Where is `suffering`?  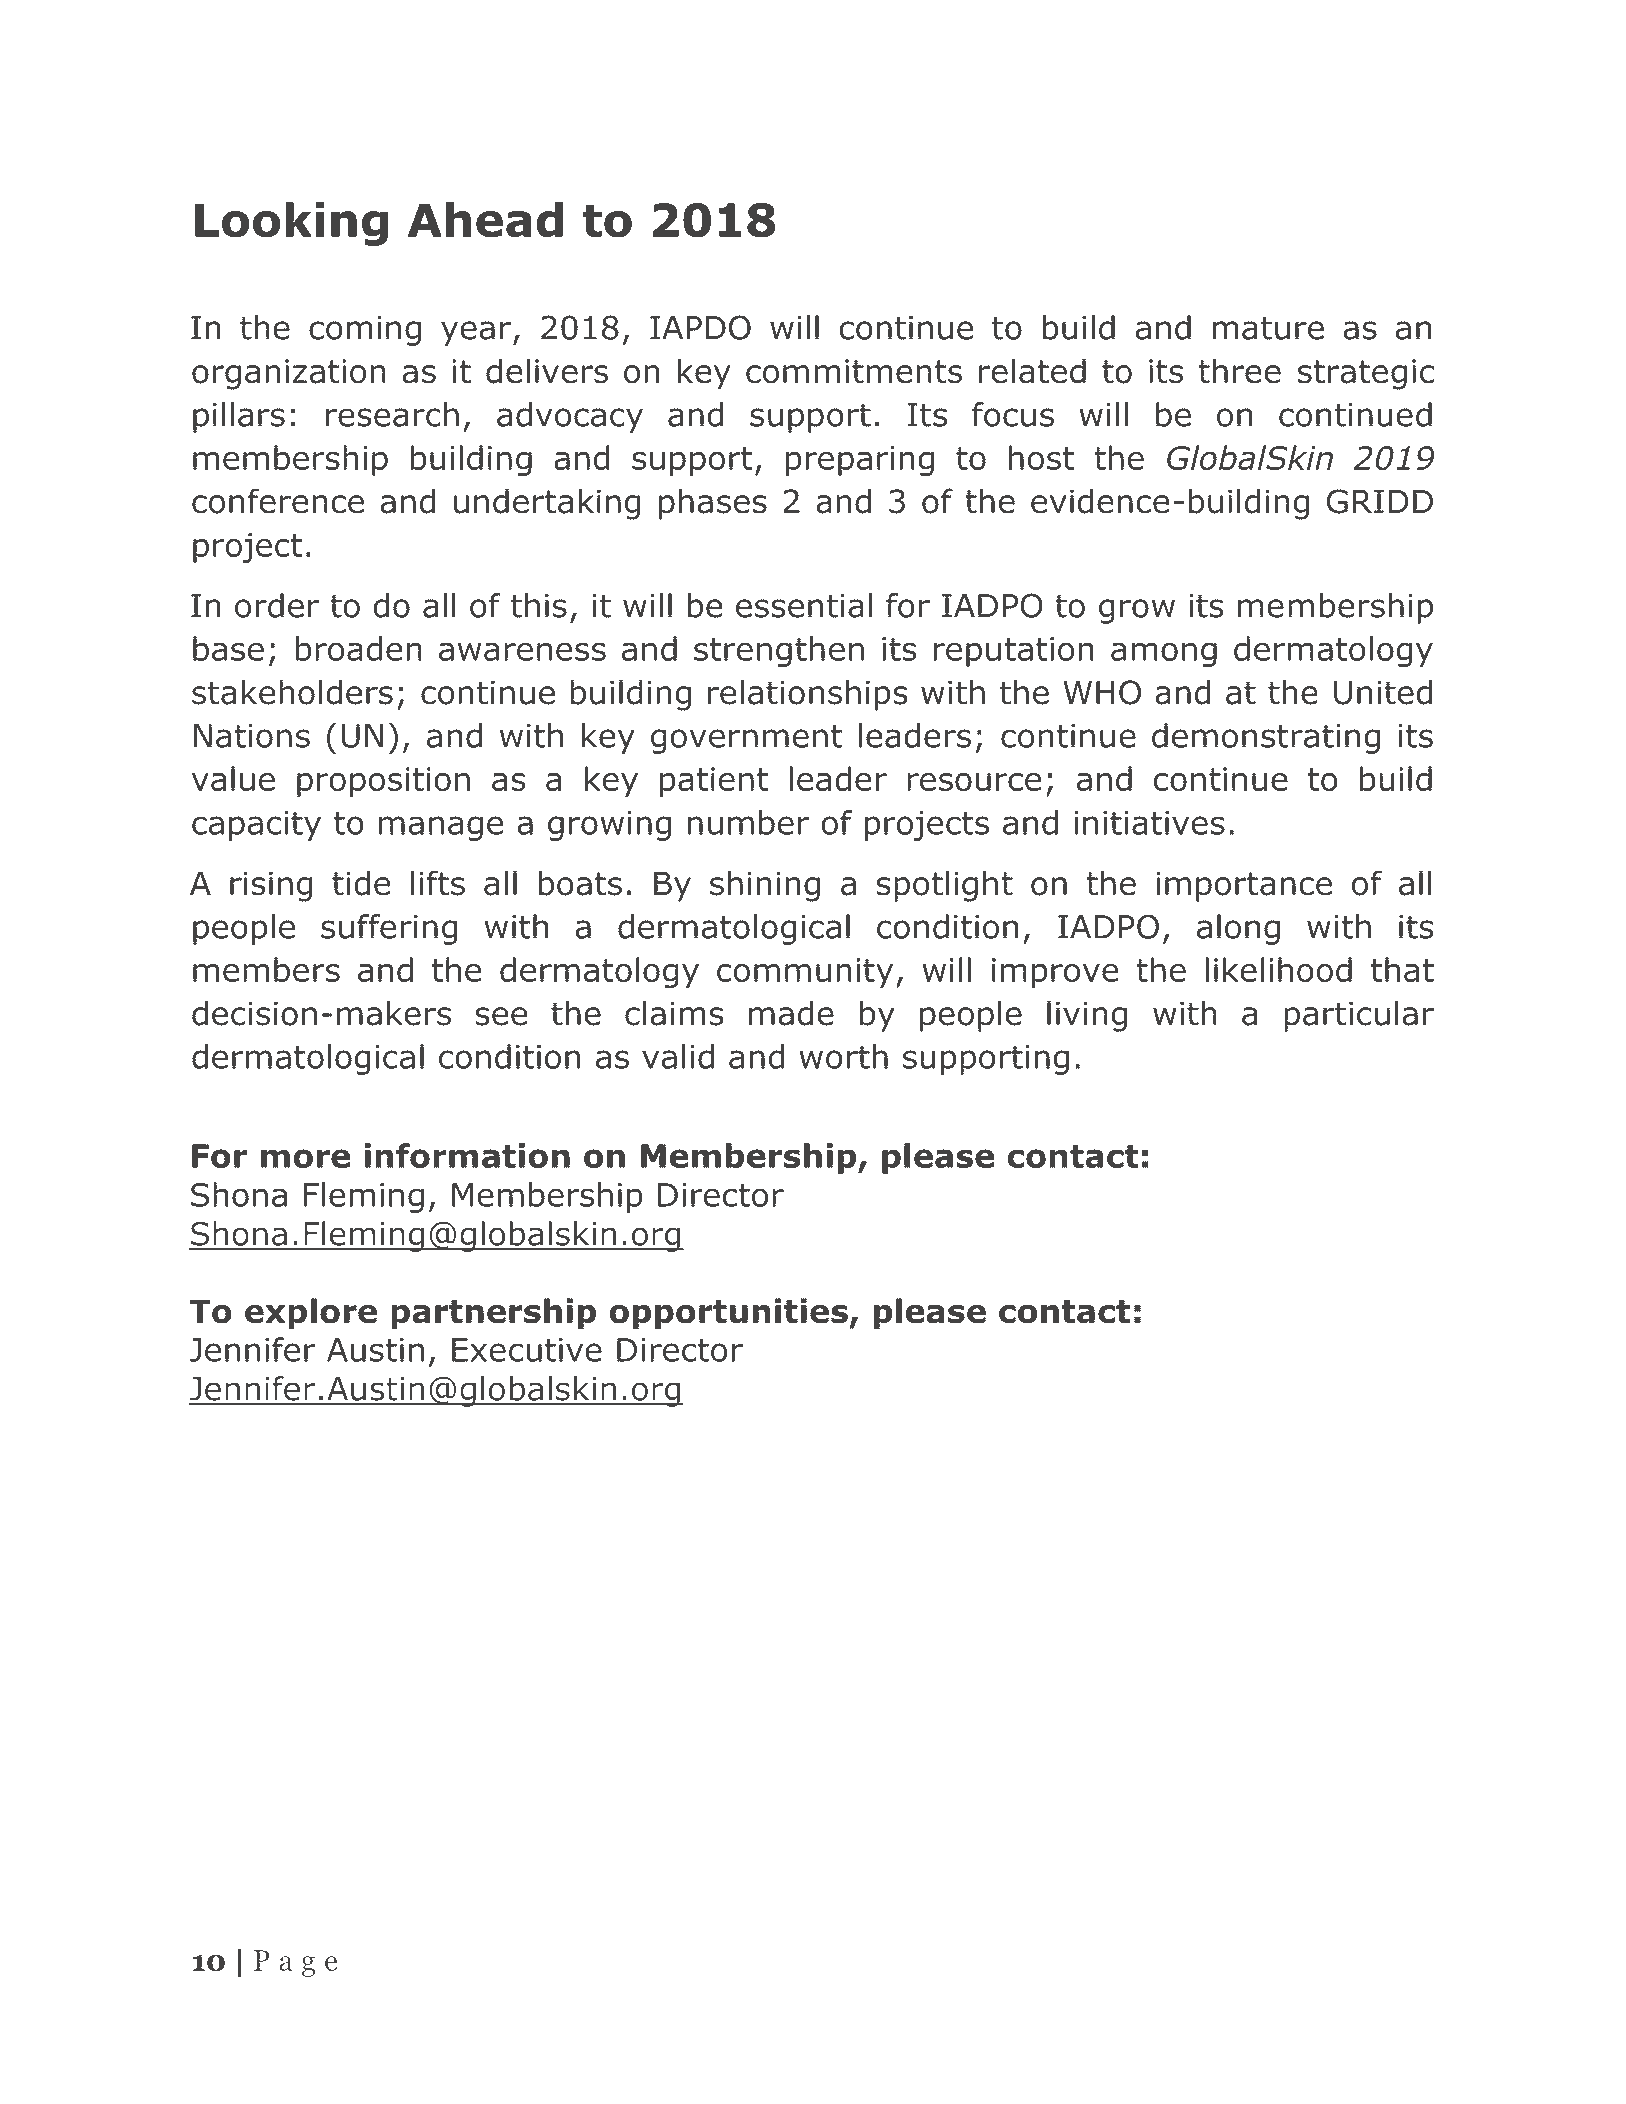
suffering is located at coordinates (389, 929).
